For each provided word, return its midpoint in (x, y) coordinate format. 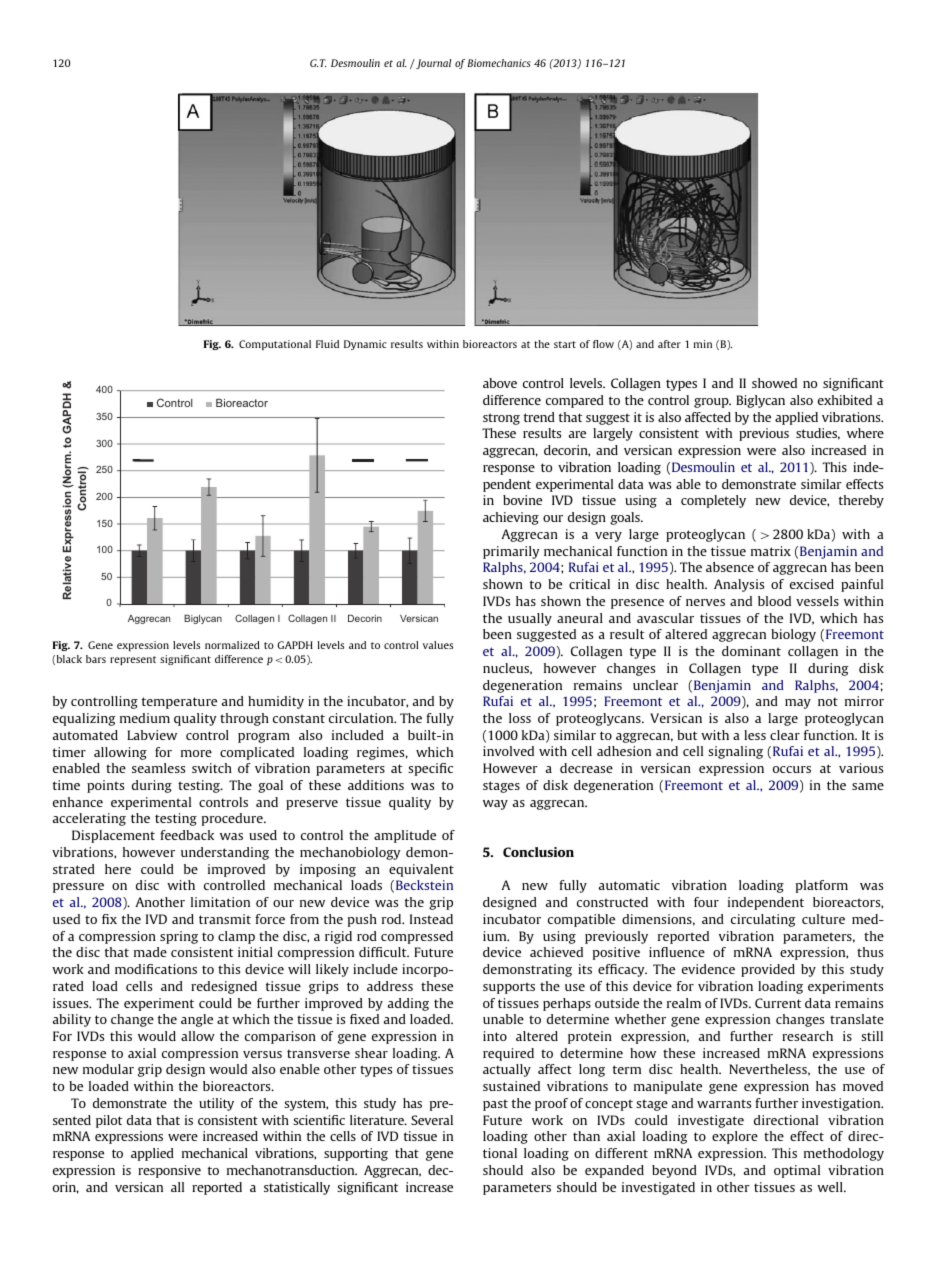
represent (133, 660)
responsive (169, 1171)
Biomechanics (499, 63)
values (438, 645)
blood (774, 601)
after (669, 344)
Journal (432, 64)
